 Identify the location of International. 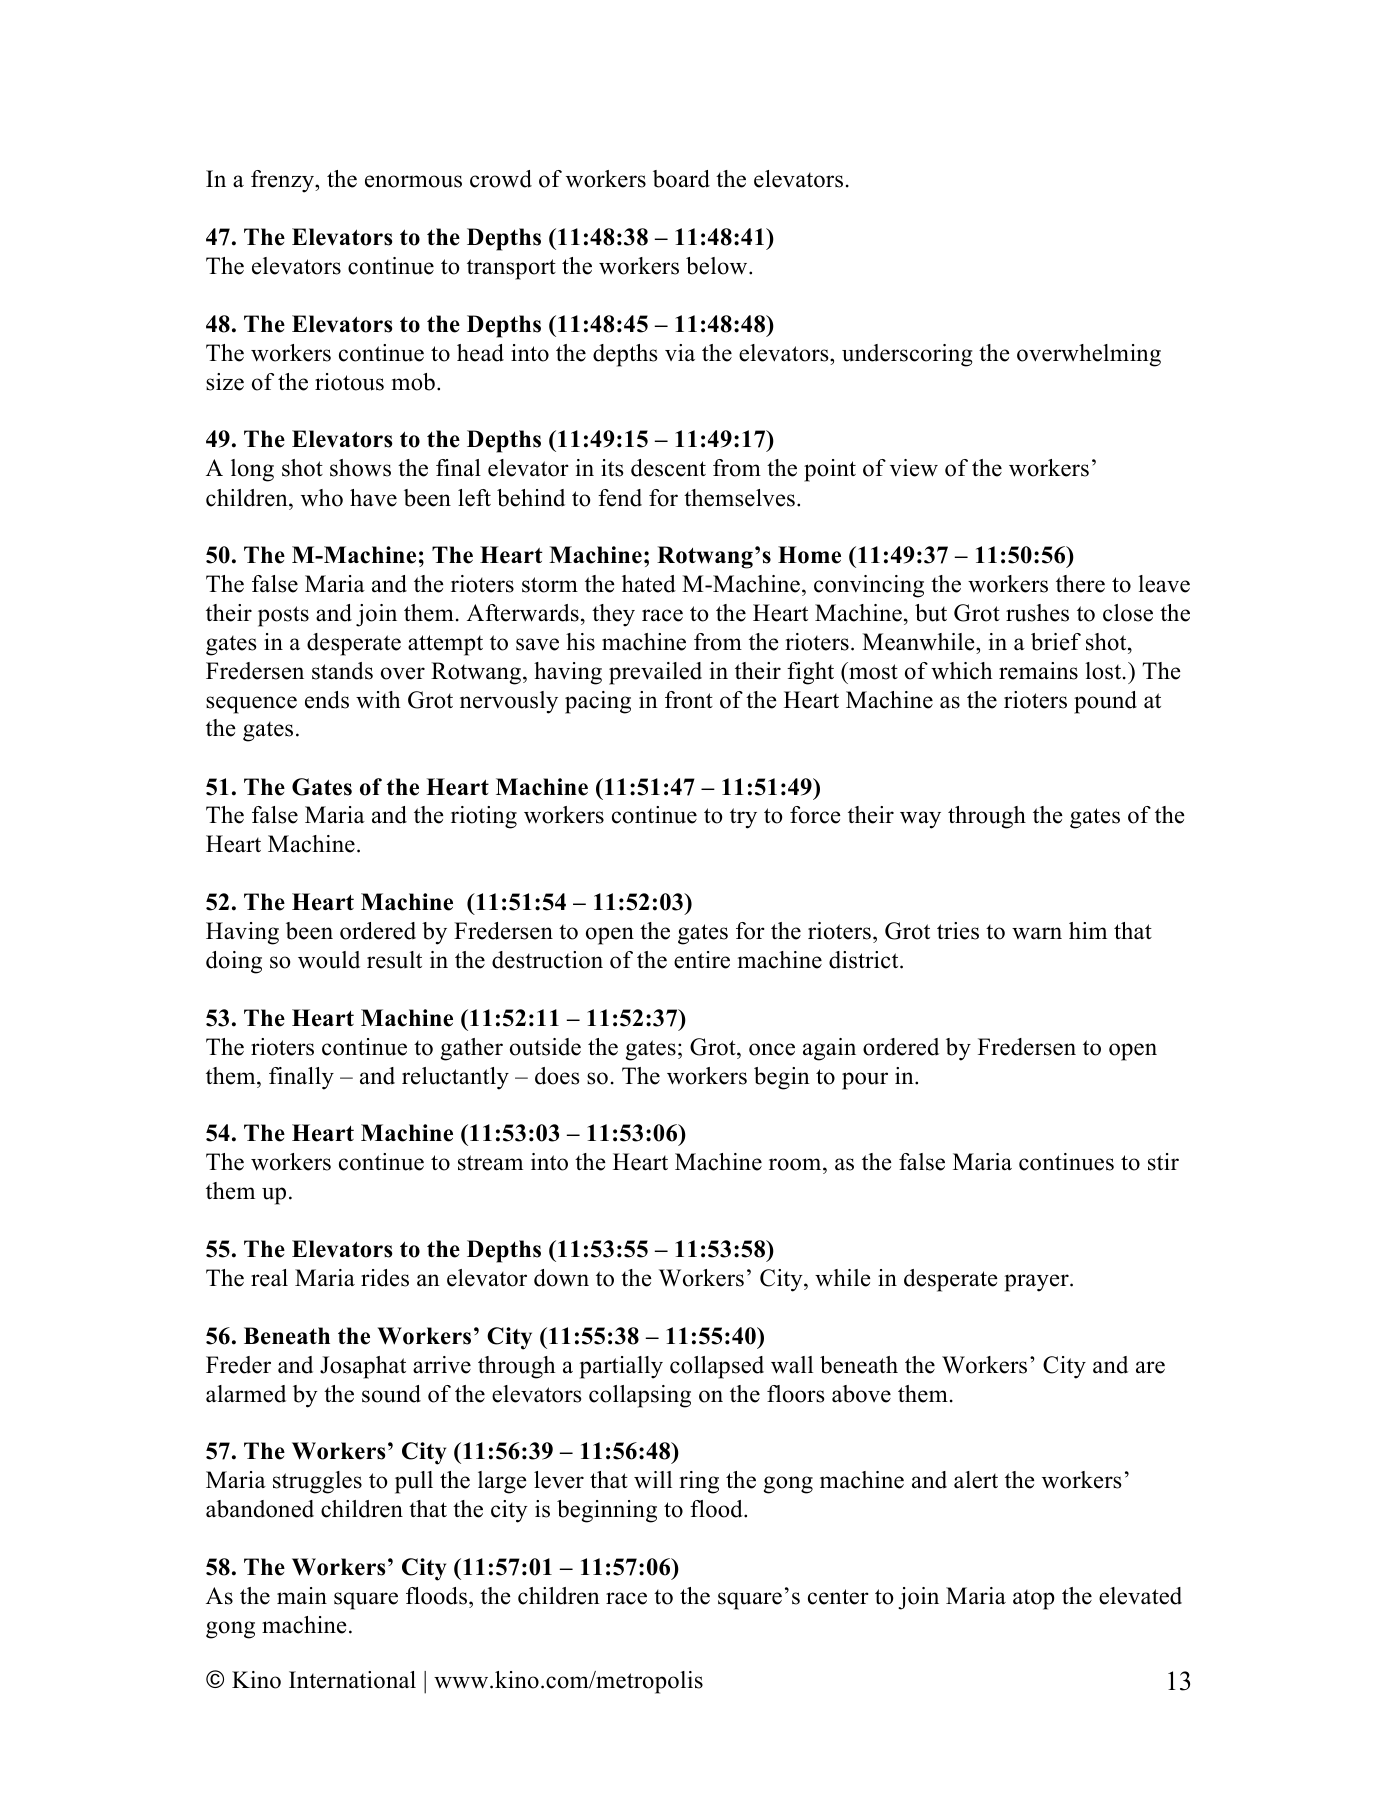
(352, 1680).
